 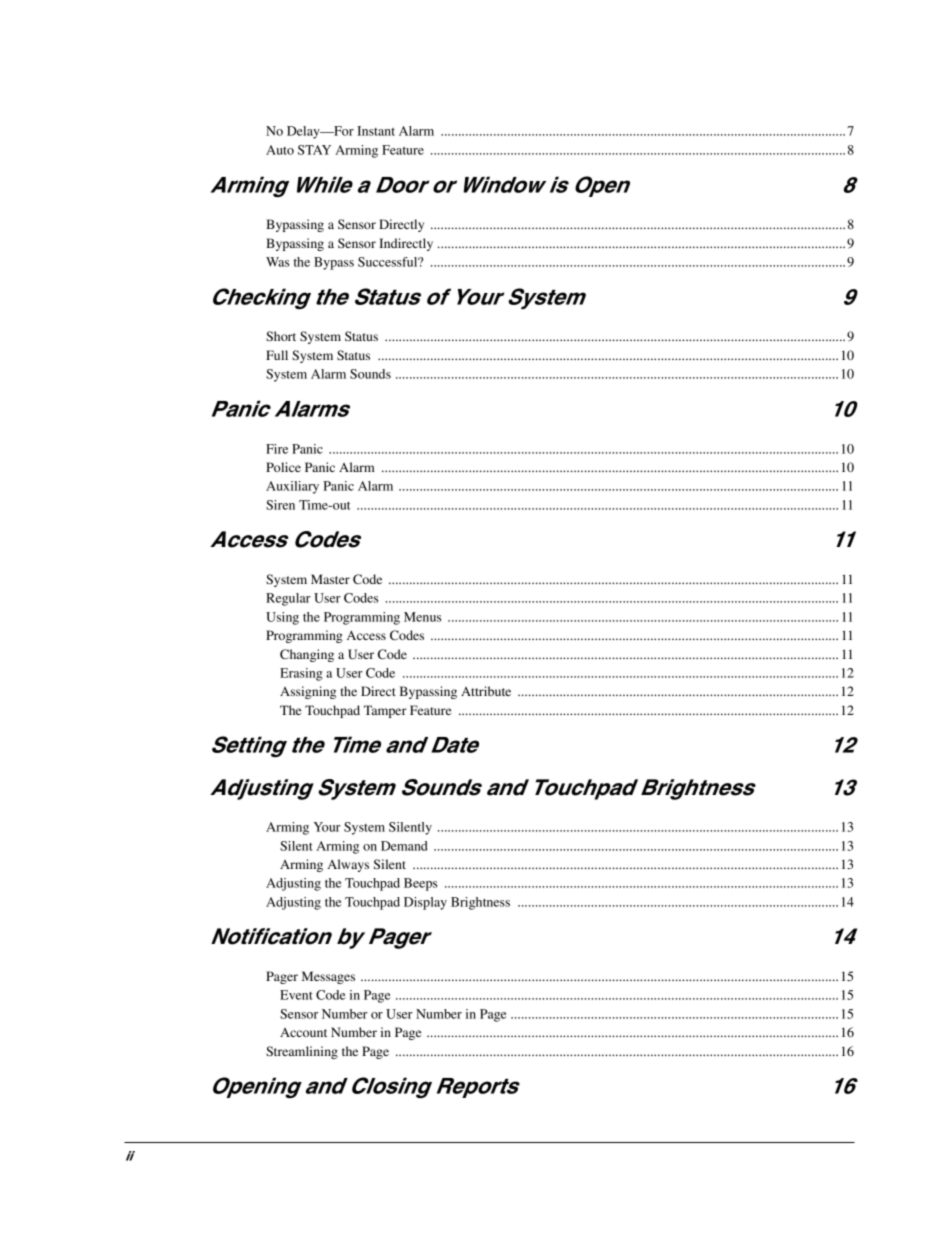 What do you see at coordinates (280, 150) in the image?
I see `Auto` at bounding box center [280, 150].
